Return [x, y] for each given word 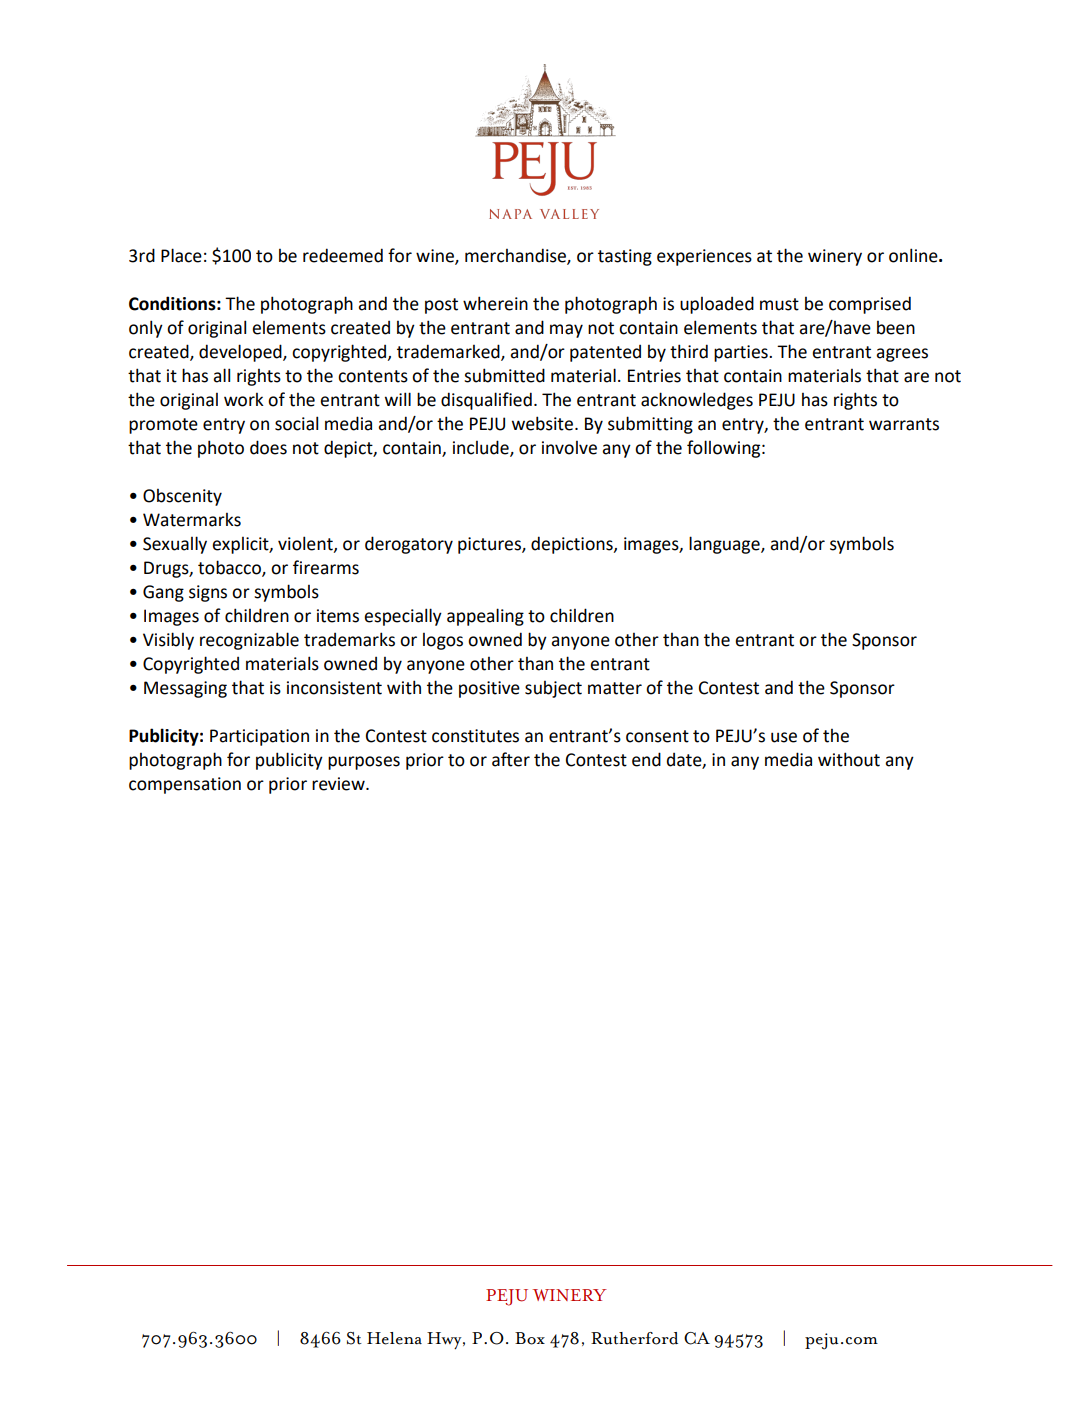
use [784, 737]
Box [530, 1338]
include [482, 448]
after [511, 759]
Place [181, 255]
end [646, 759]
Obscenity [182, 497]
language [725, 545]
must [779, 304]
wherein [495, 303]
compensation [185, 785]
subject [553, 689]
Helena [394, 1338]
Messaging [185, 689]
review [339, 784]
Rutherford [634, 1338]
